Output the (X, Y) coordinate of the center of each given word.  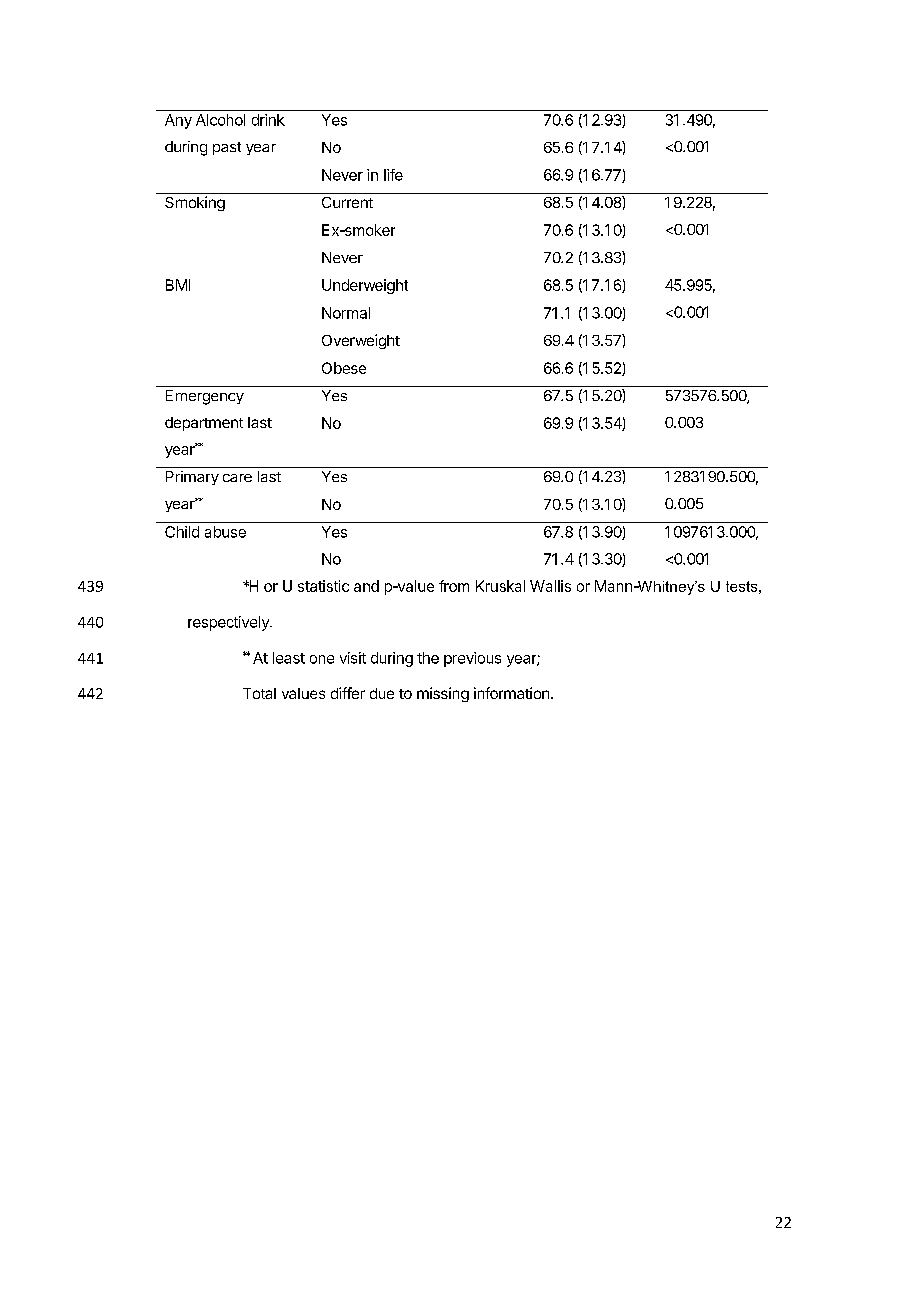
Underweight (365, 286)
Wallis (550, 586)
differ (348, 693)
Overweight (361, 341)
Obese (344, 368)
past (227, 148)
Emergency (205, 397)
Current (347, 202)
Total (259, 693)
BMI (178, 285)
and (366, 586)
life (393, 175)
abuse (225, 532)
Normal (346, 313)
